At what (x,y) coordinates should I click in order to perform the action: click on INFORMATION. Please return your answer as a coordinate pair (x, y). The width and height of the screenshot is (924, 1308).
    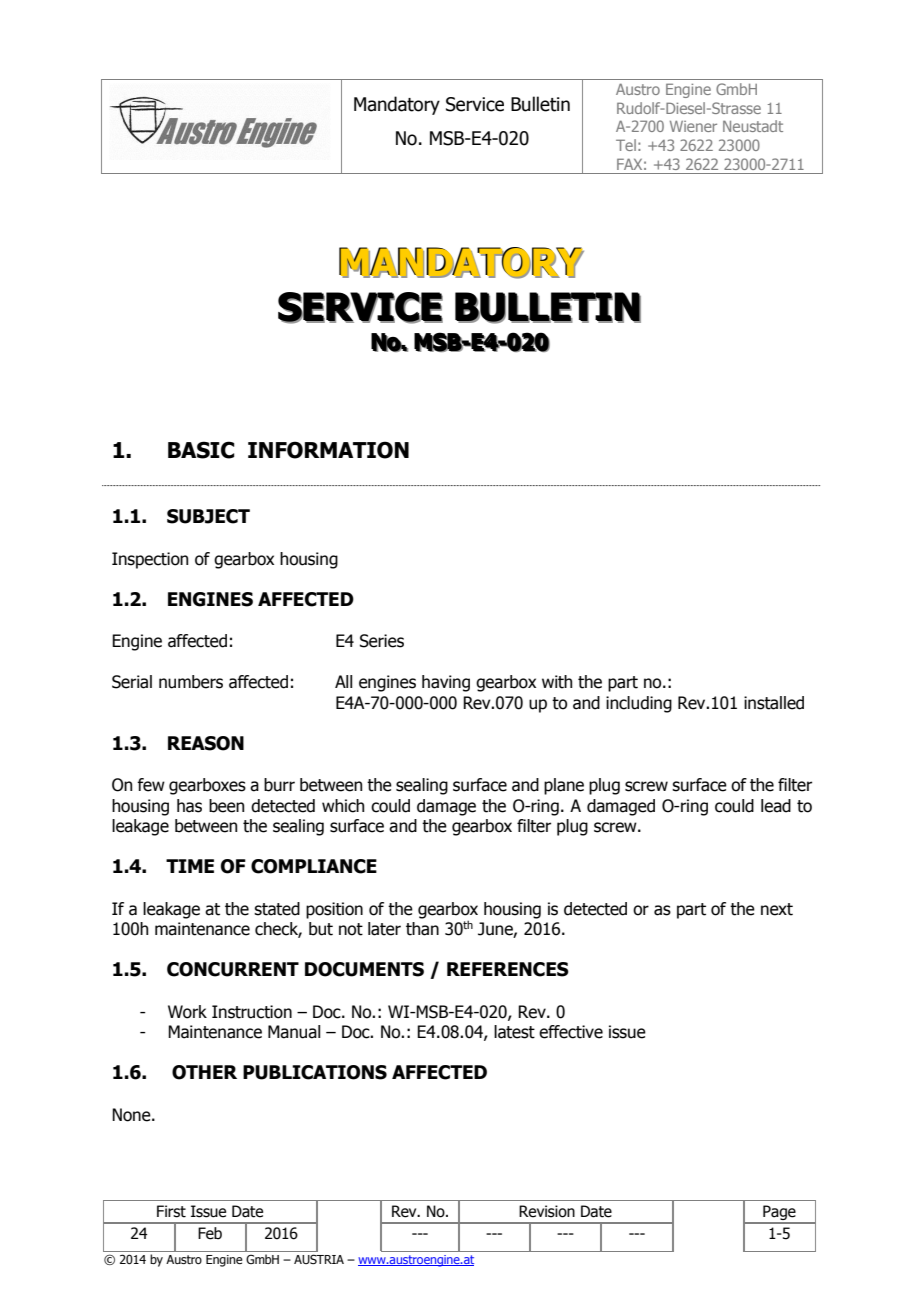
    Looking at the image, I should click on (328, 450).
